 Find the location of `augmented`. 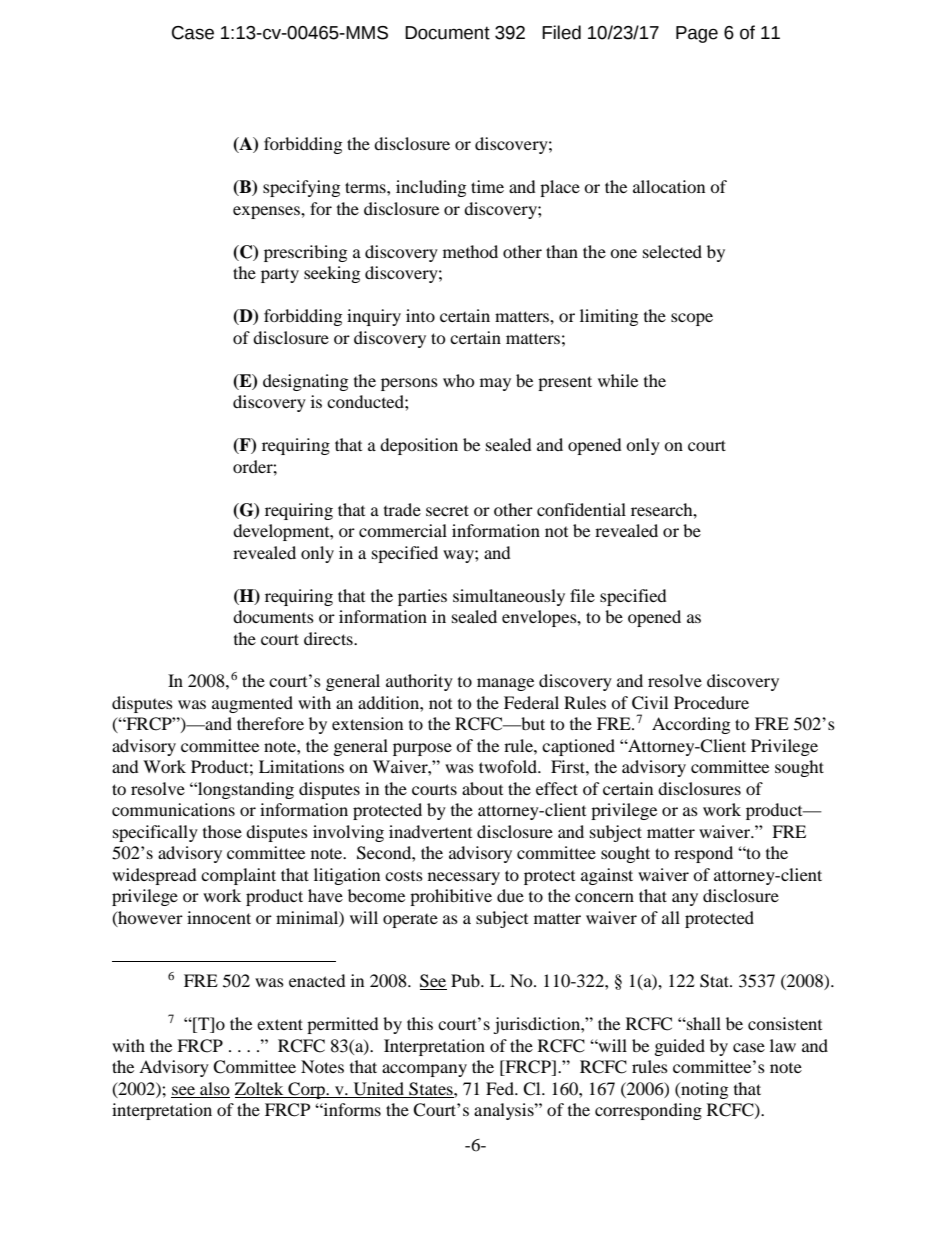

augmented is located at coordinates (252, 704).
